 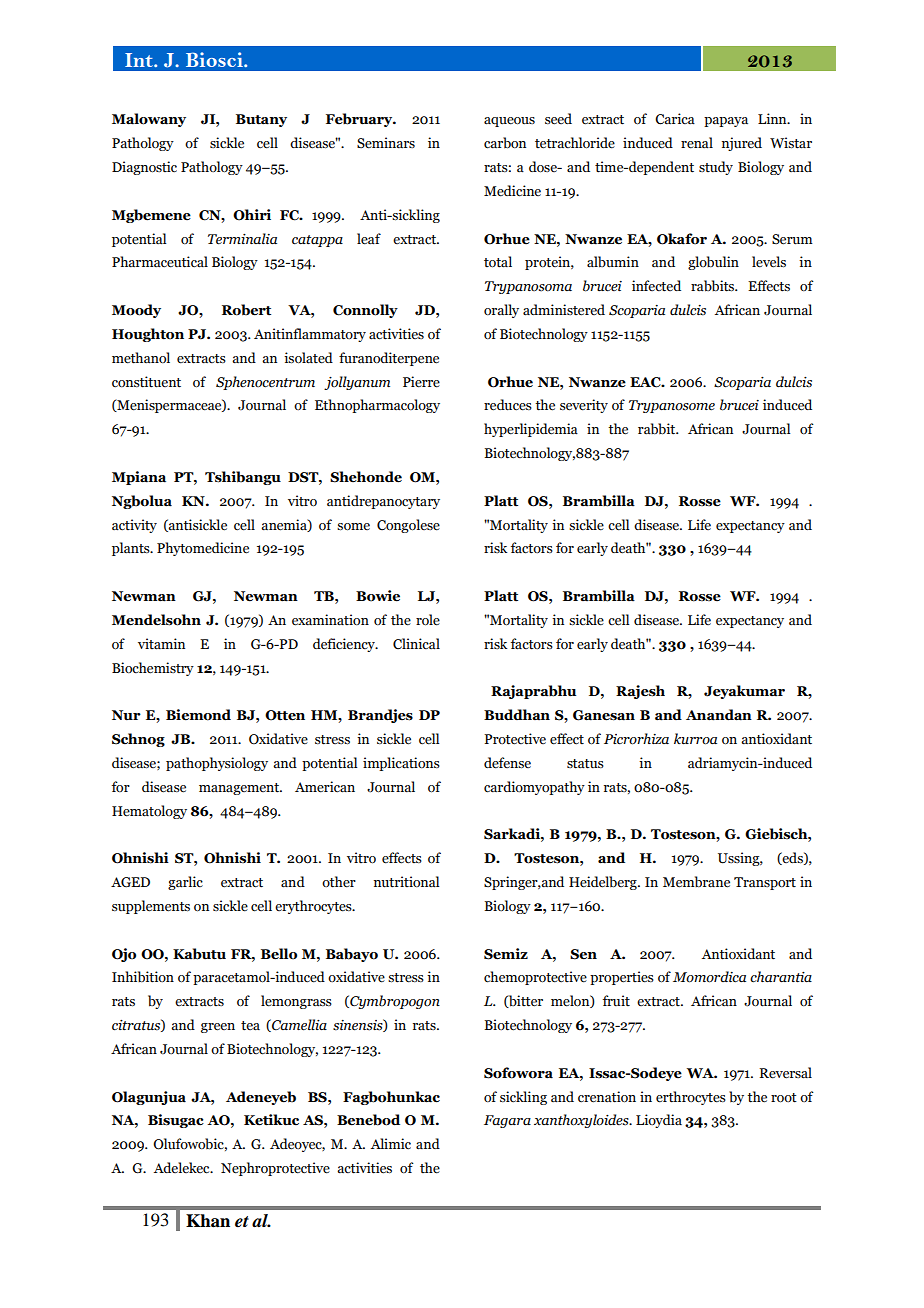 What do you see at coordinates (784, 1098) in the document?
I see `root` at bounding box center [784, 1098].
